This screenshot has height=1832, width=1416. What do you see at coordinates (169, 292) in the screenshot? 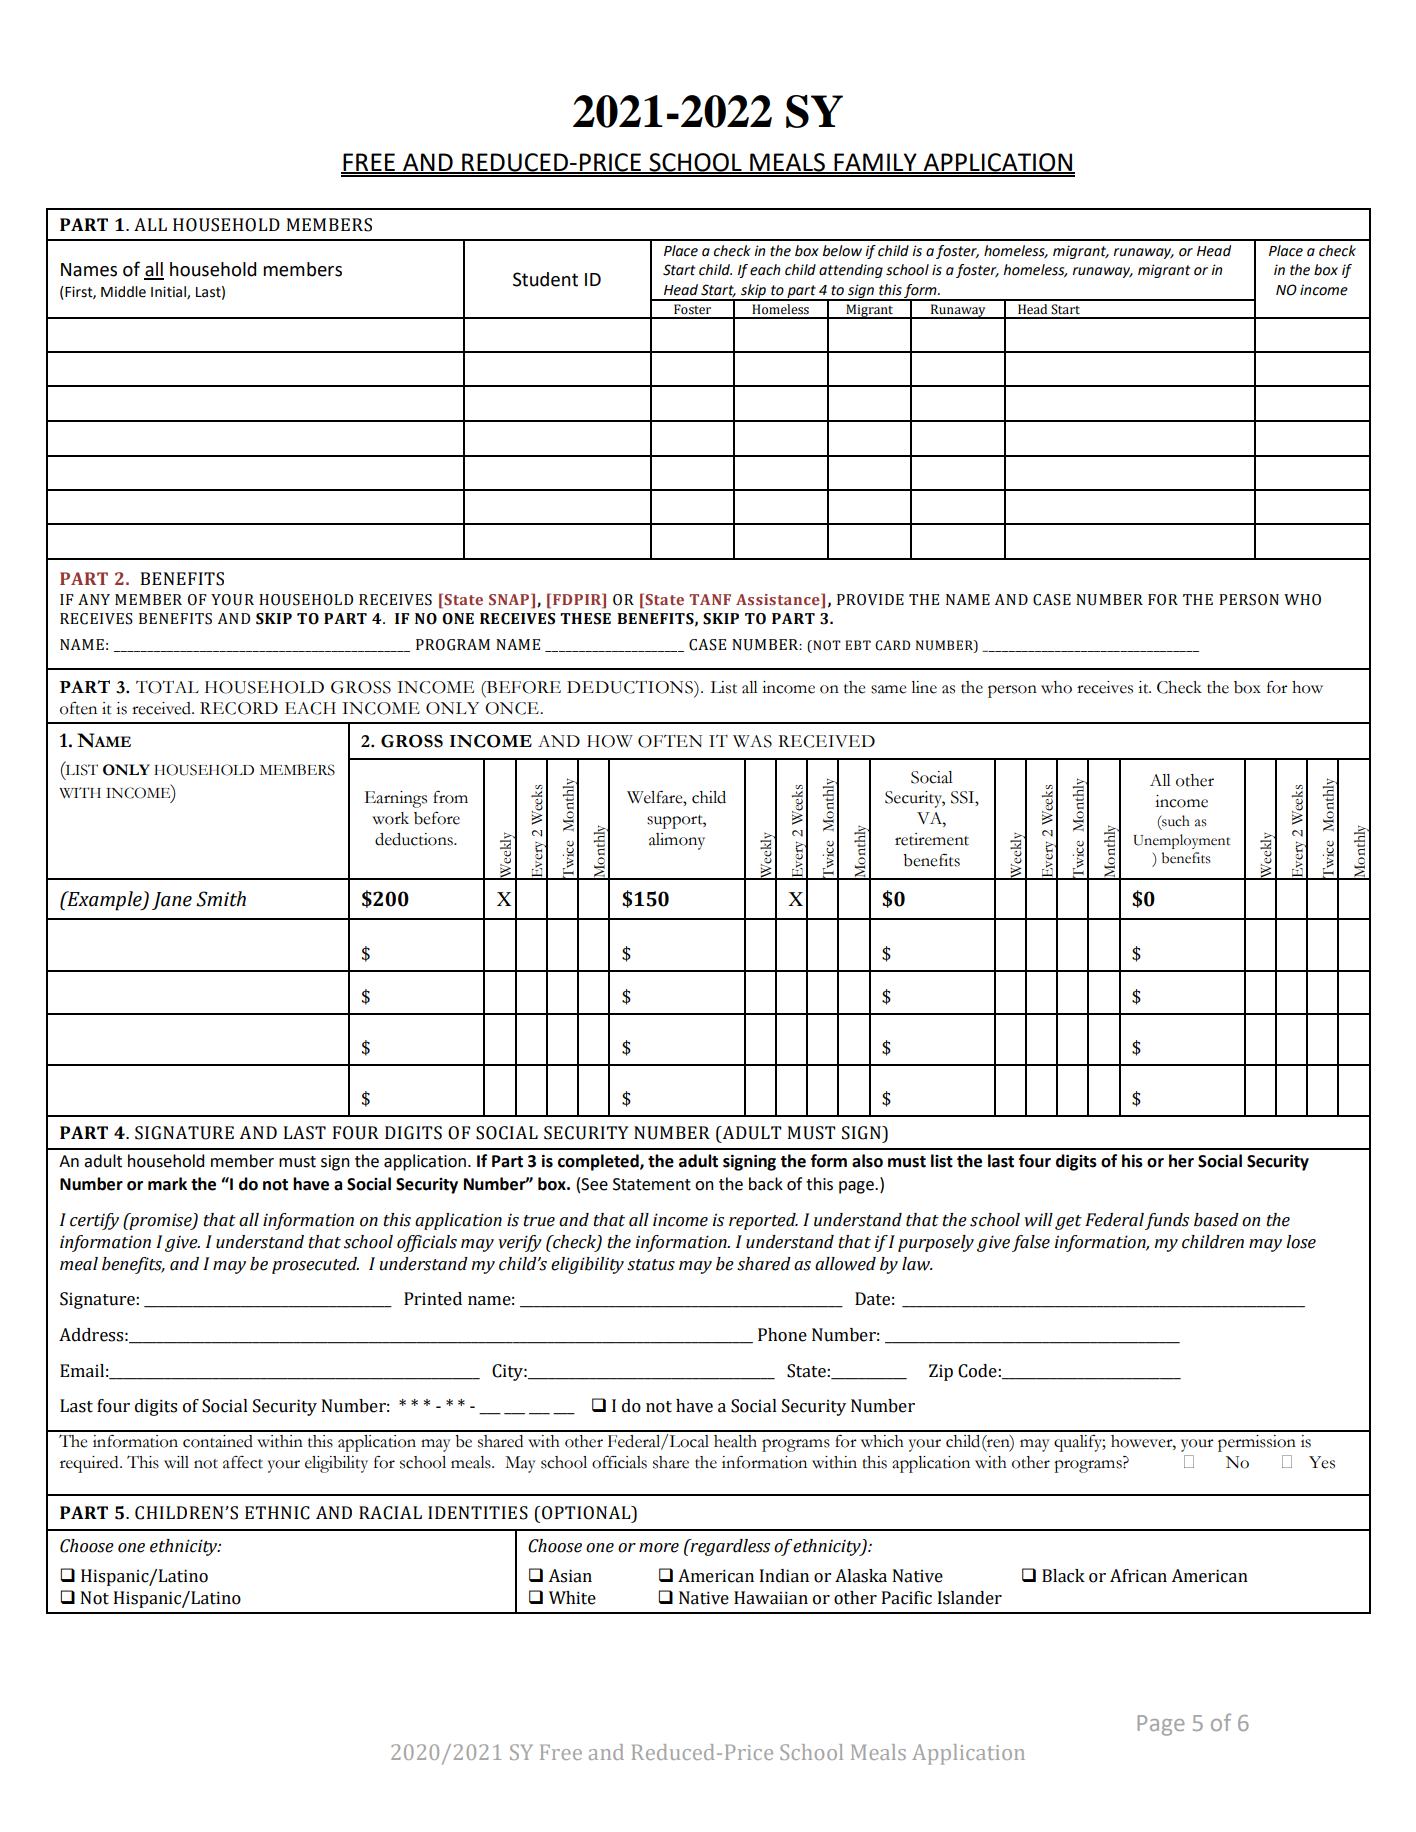
I see `Initial` at bounding box center [169, 292].
